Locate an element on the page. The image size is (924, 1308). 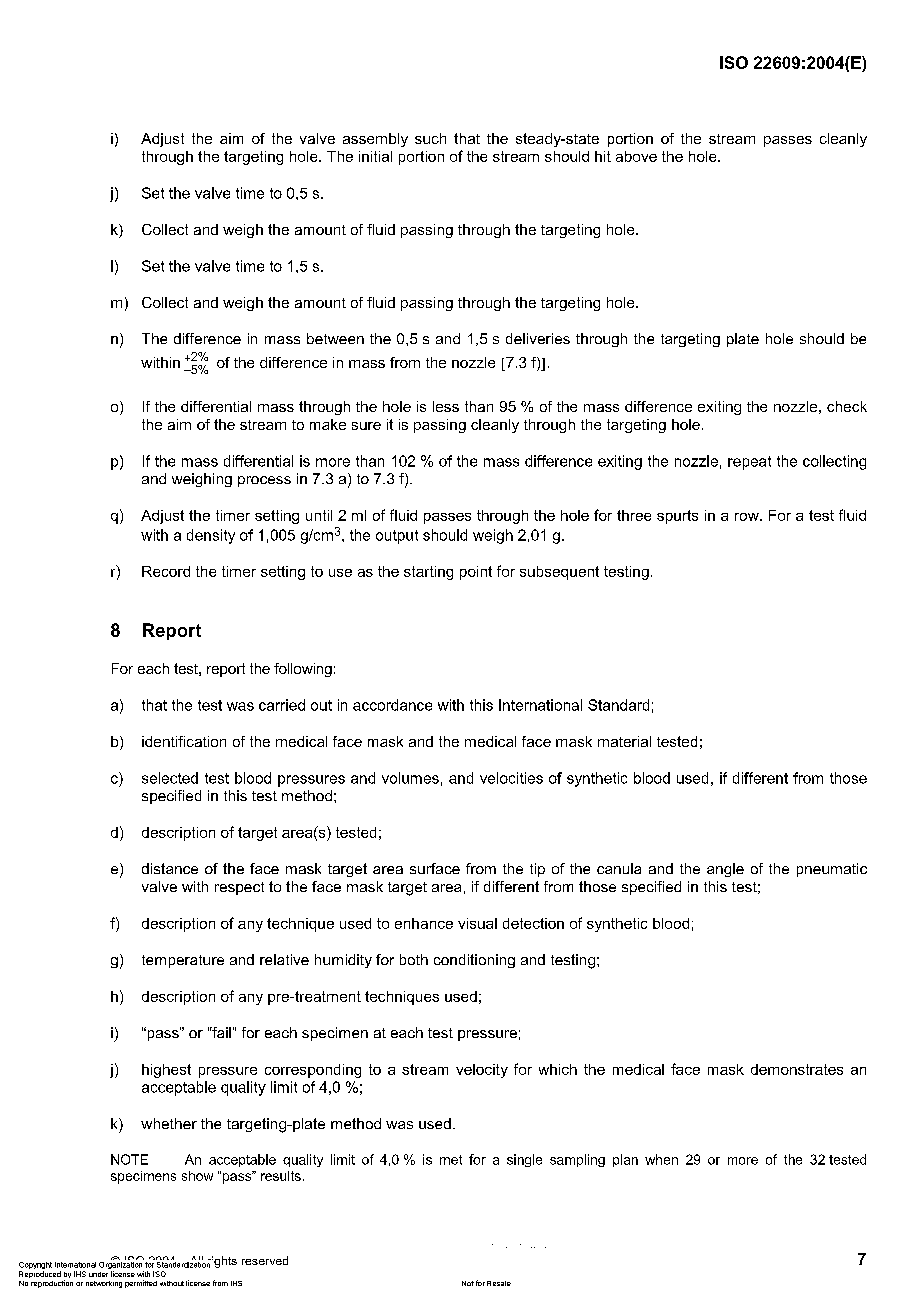
Record is located at coordinates (166, 571).
